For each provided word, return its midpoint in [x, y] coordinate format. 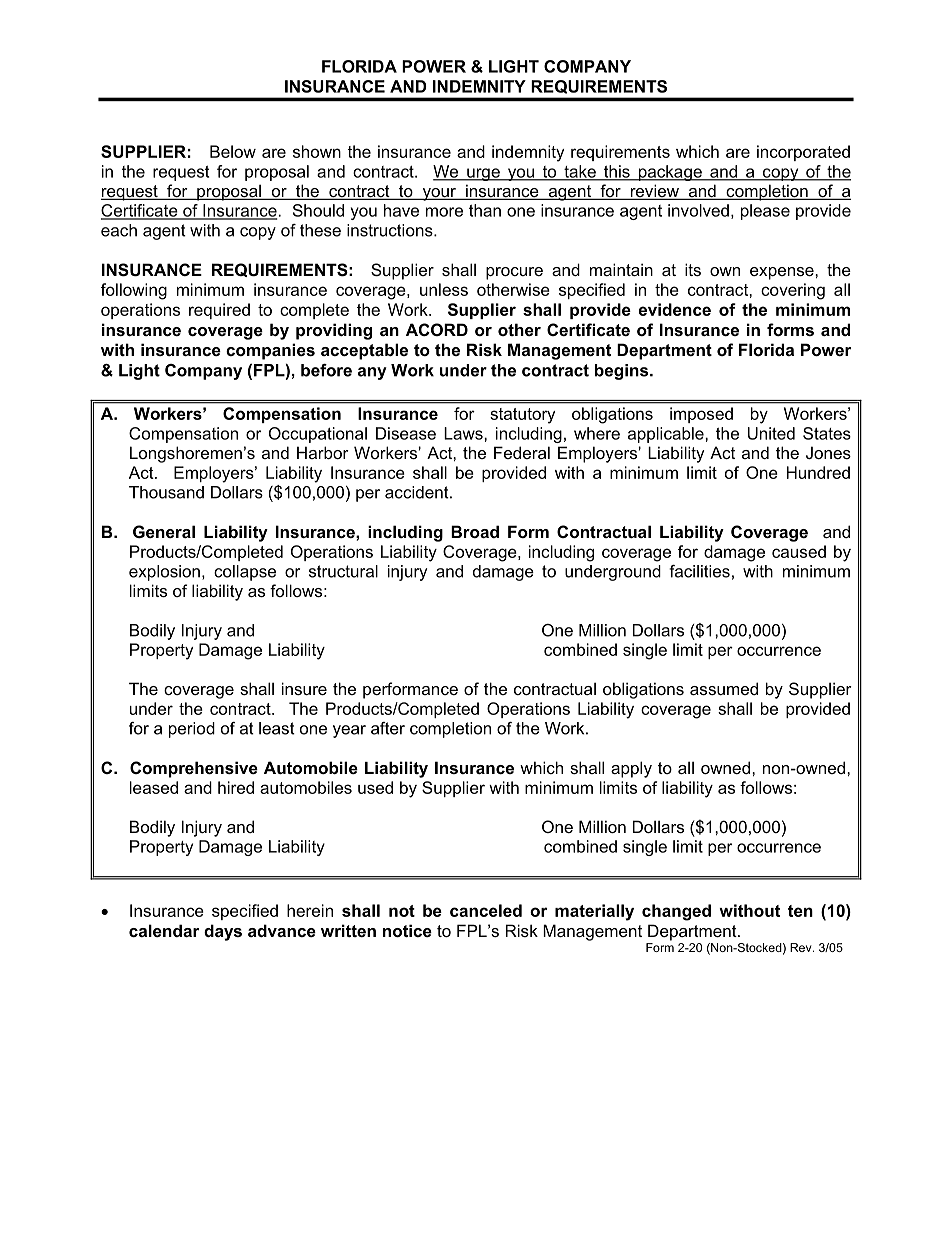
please [765, 212]
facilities [699, 571]
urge [483, 174]
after [388, 728]
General [164, 531]
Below [233, 151]
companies [270, 351]
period [192, 730]
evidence [675, 309]
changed [676, 912]
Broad [475, 531]
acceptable [364, 351]
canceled [486, 910]
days [223, 932]
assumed [724, 688]
